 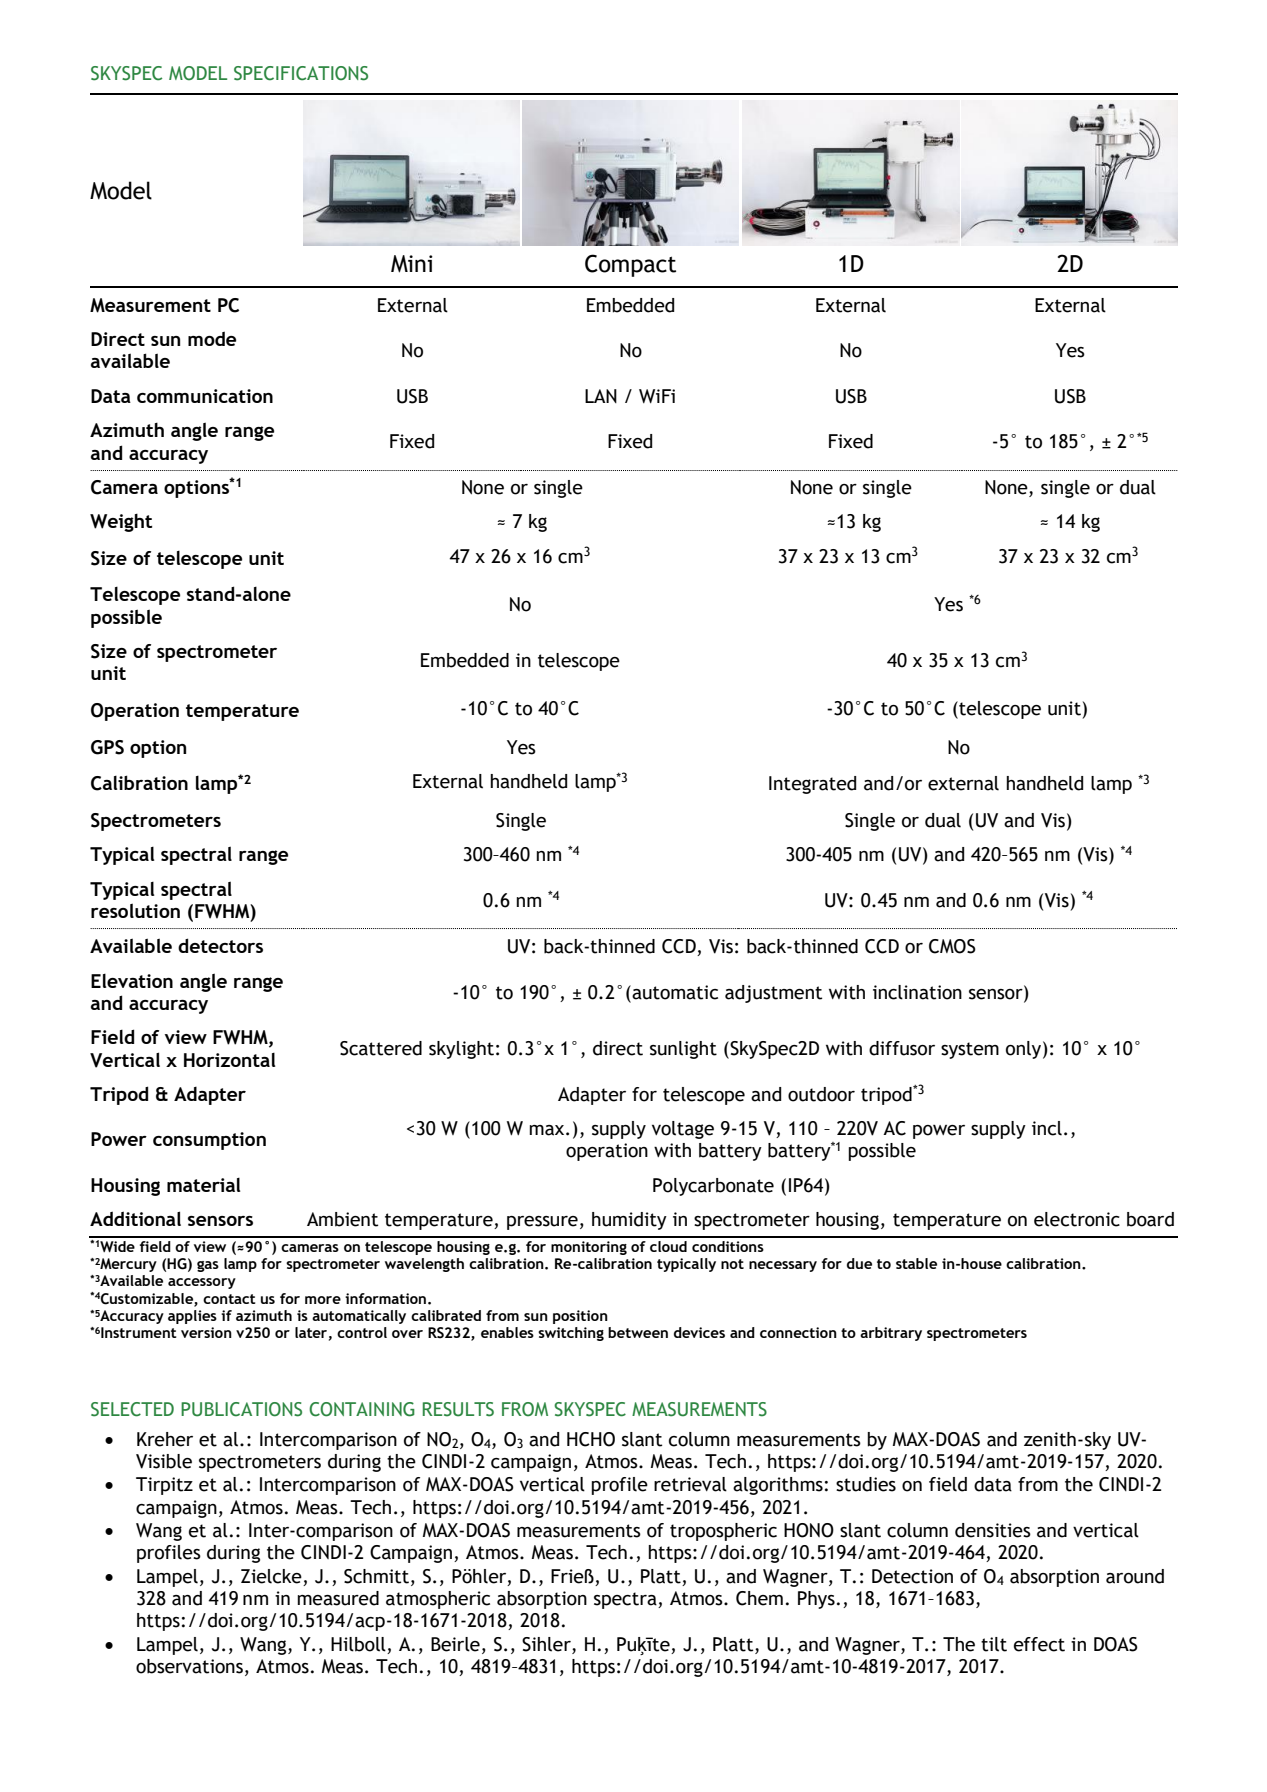 What do you see at coordinates (773, 994) in the page?
I see `adjustment` at bounding box center [773, 994].
